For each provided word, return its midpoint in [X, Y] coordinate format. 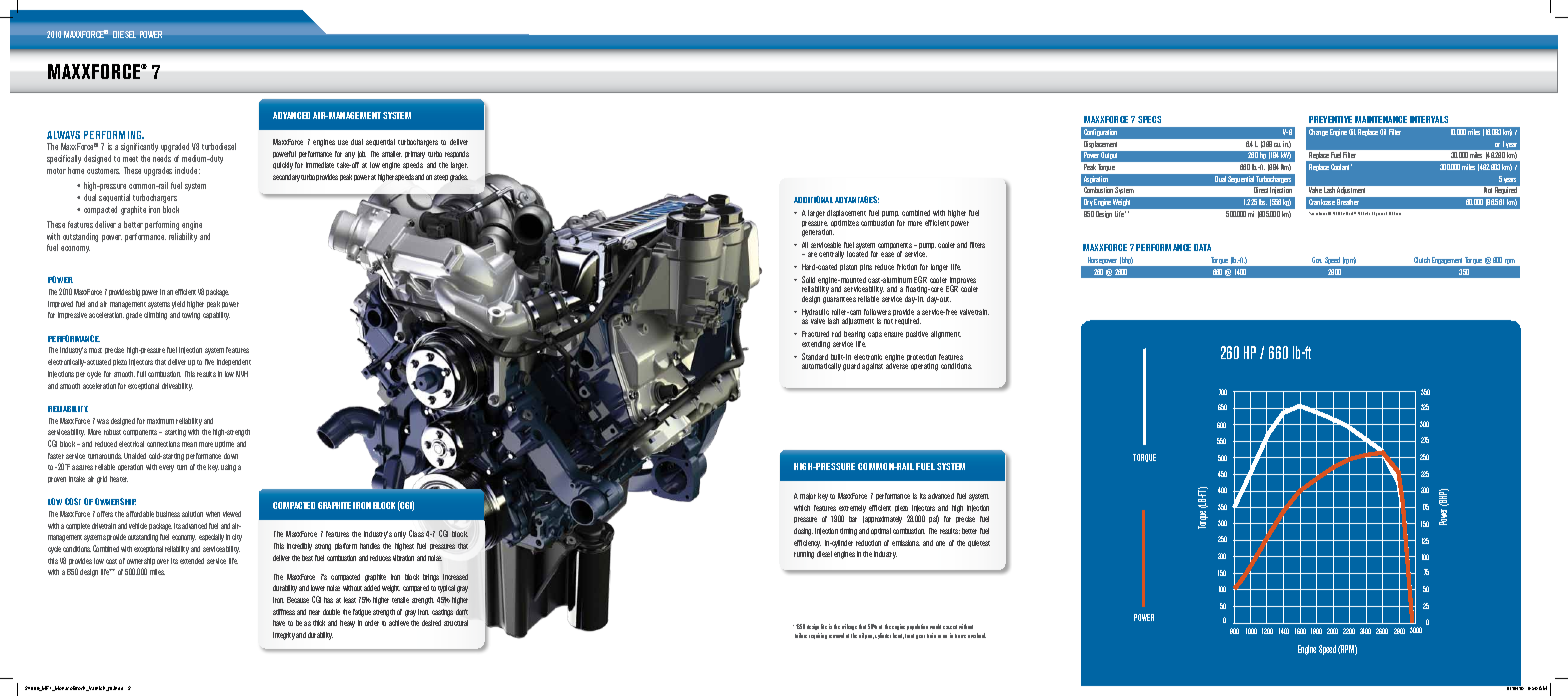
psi [934, 519]
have [279, 623]
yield [178, 305]
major [808, 496]
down [231, 456]
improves [963, 282]
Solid [808, 279]
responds [457, 154]
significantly [139, 147]
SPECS [1149, 119]
